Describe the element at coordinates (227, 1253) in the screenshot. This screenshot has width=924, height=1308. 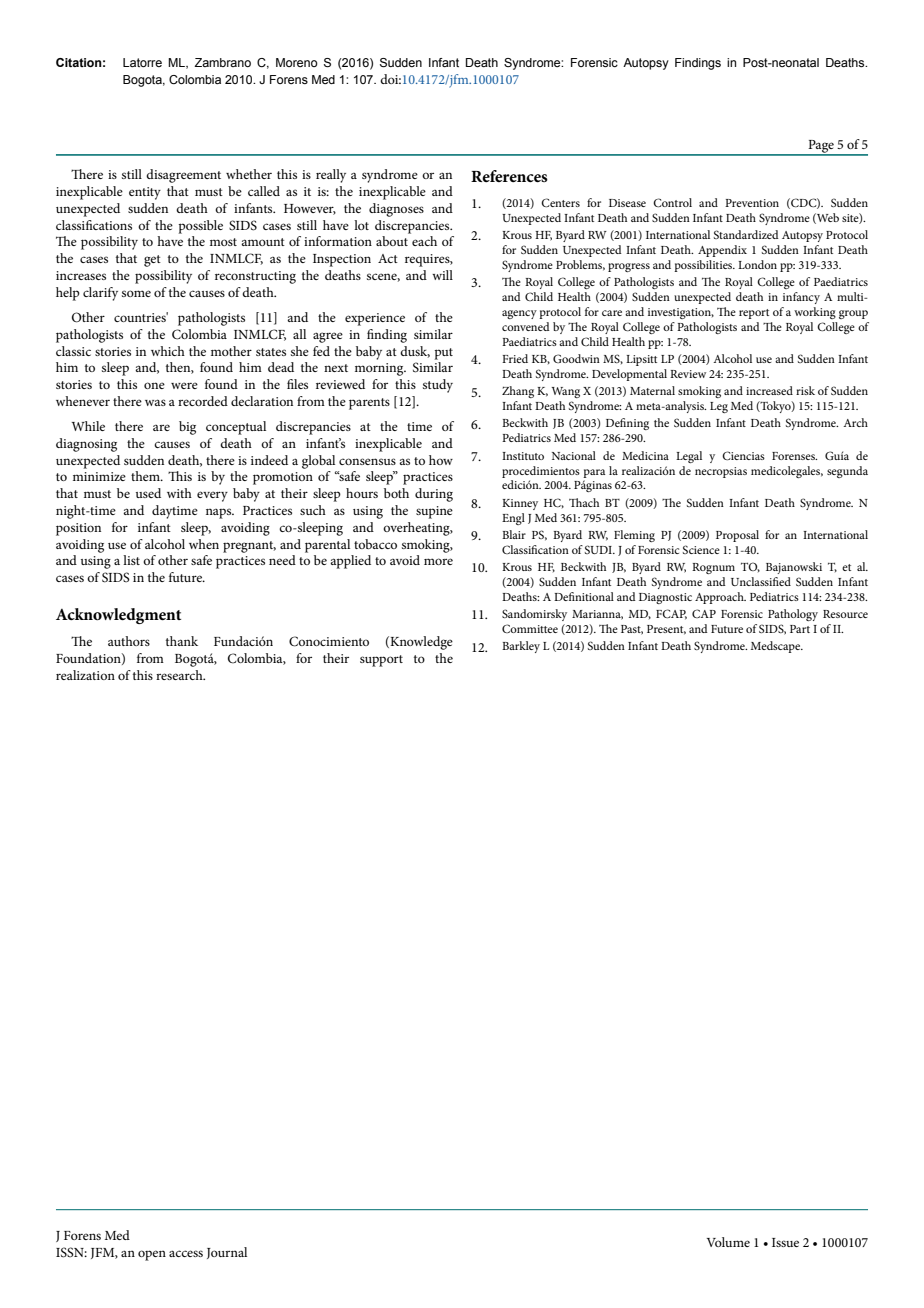
I see `Journal` at that location.
